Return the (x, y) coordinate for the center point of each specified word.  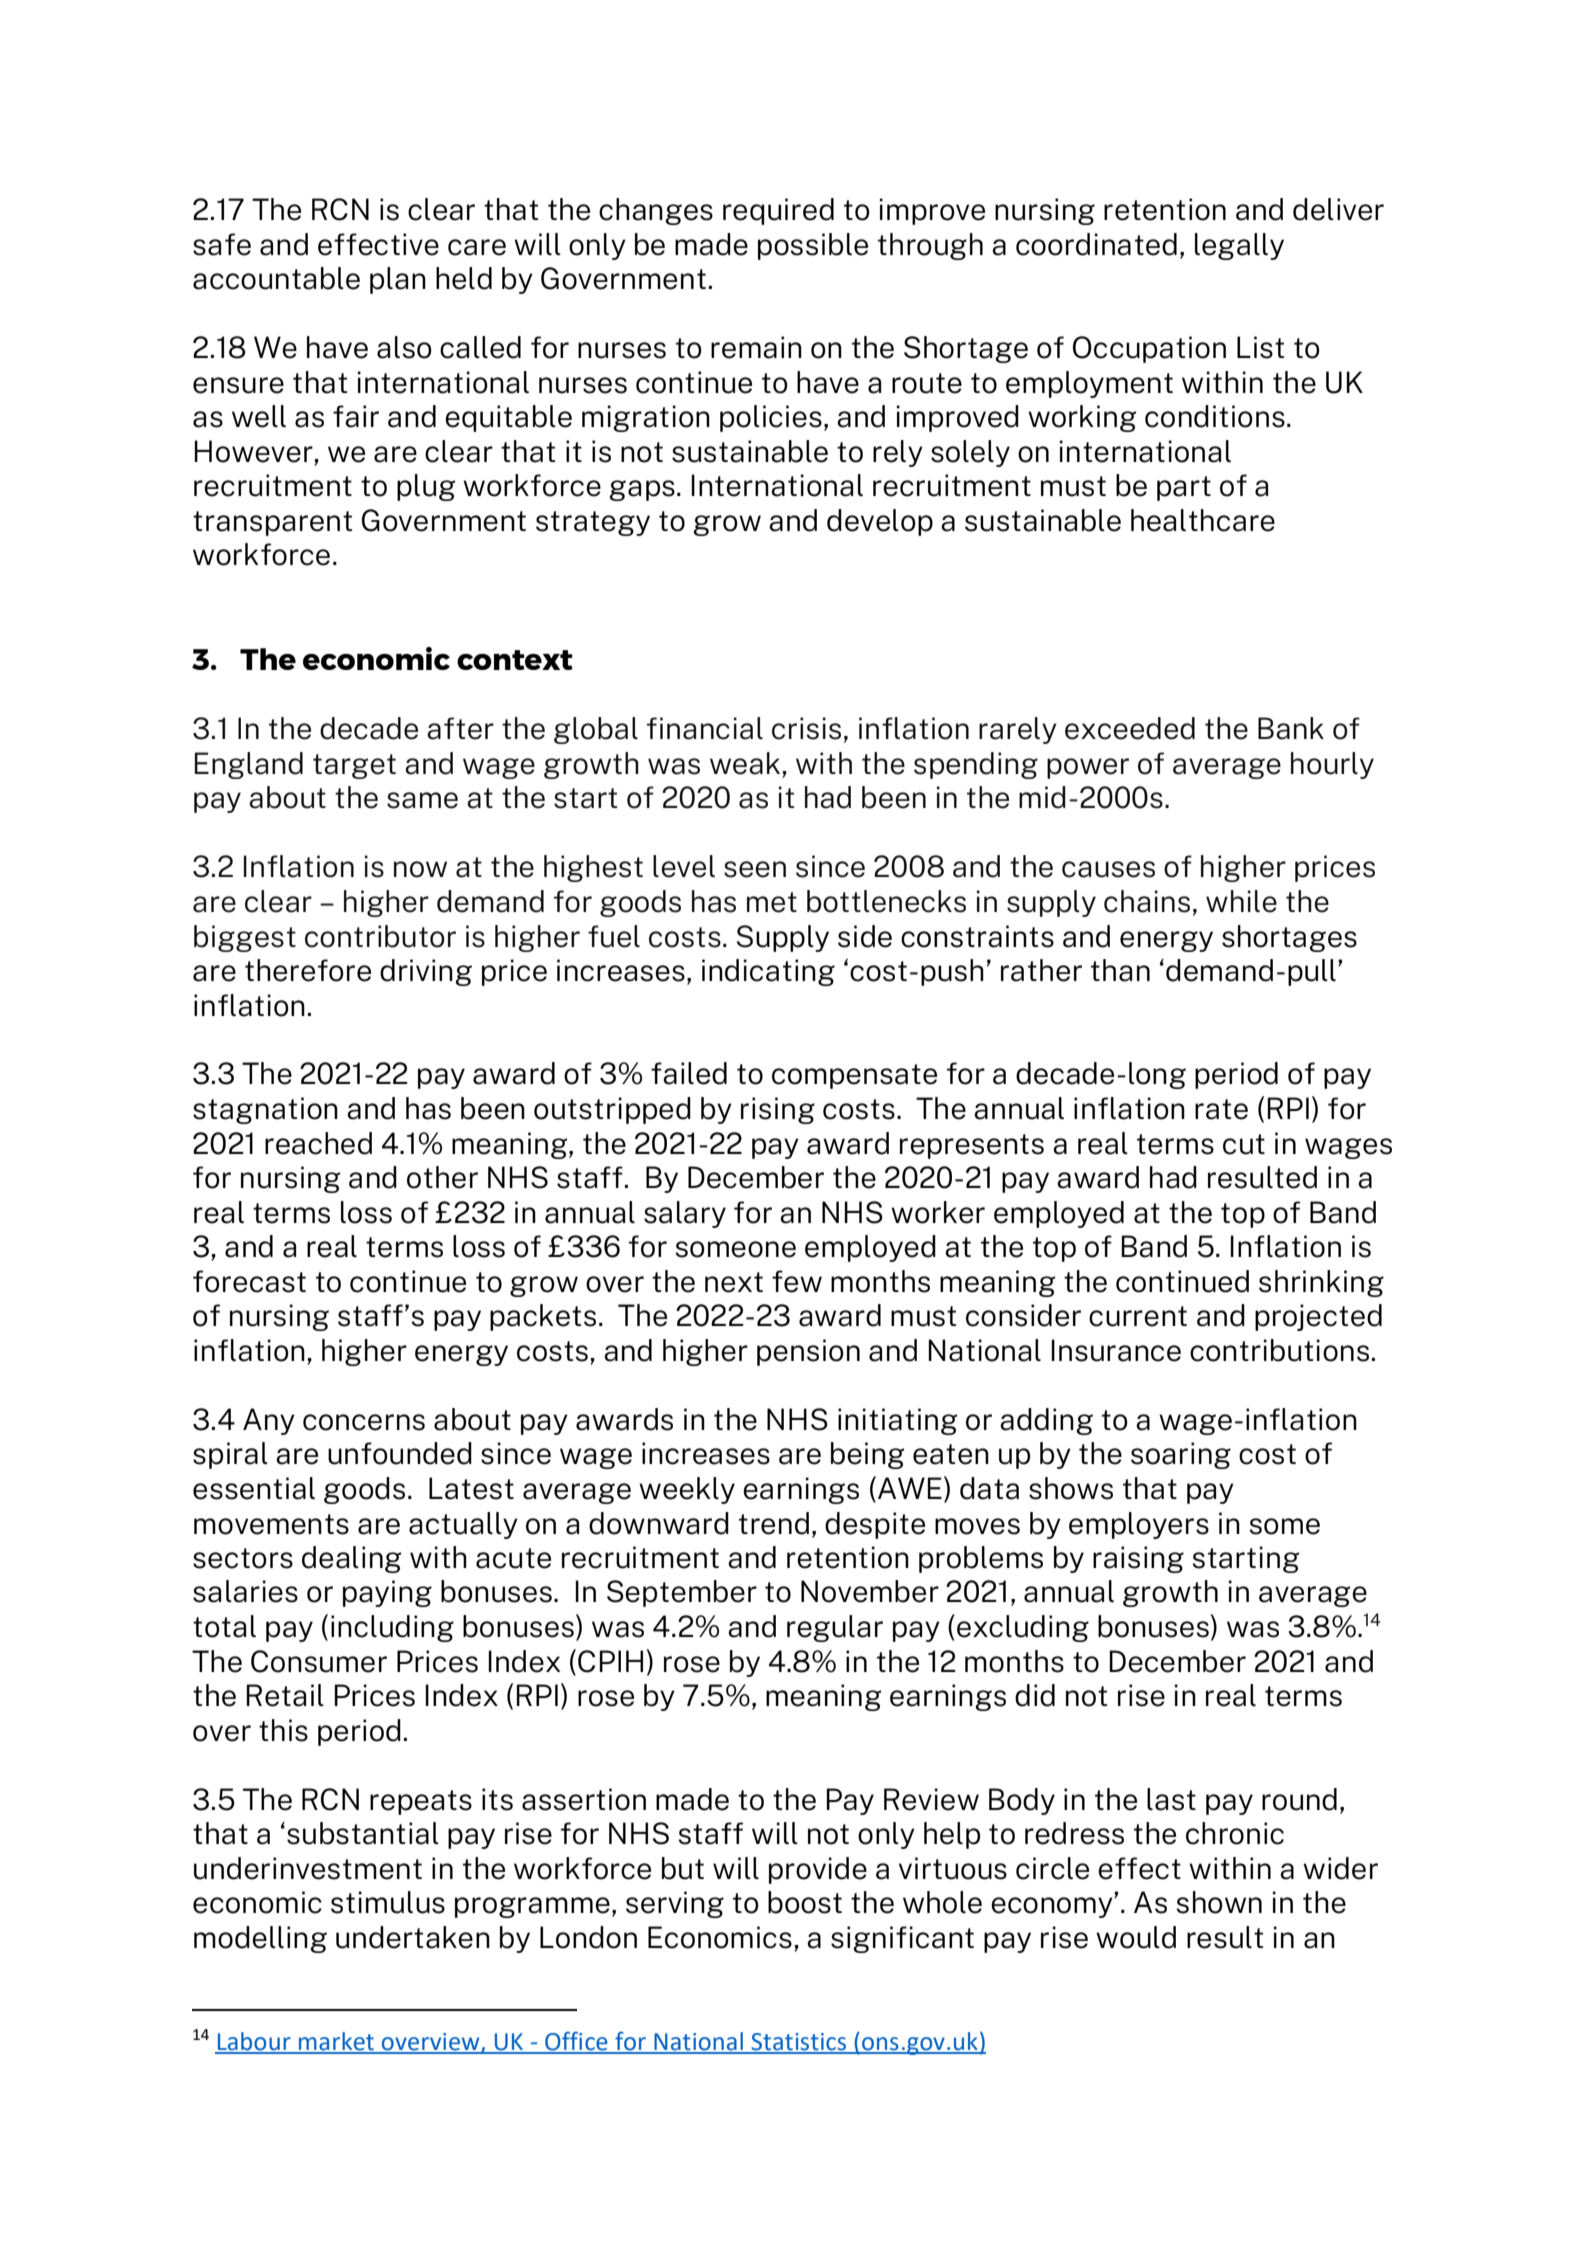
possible (813, 246)
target (354, 766)
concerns (364, 1422)
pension (808, 1352)
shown (1219, 1902)
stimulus (388, 1902)
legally (1239, 246)
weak (745, 763)
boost (805, 1902)
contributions (1279, 1350)
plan (398, 280)
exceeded (1130, 728)
